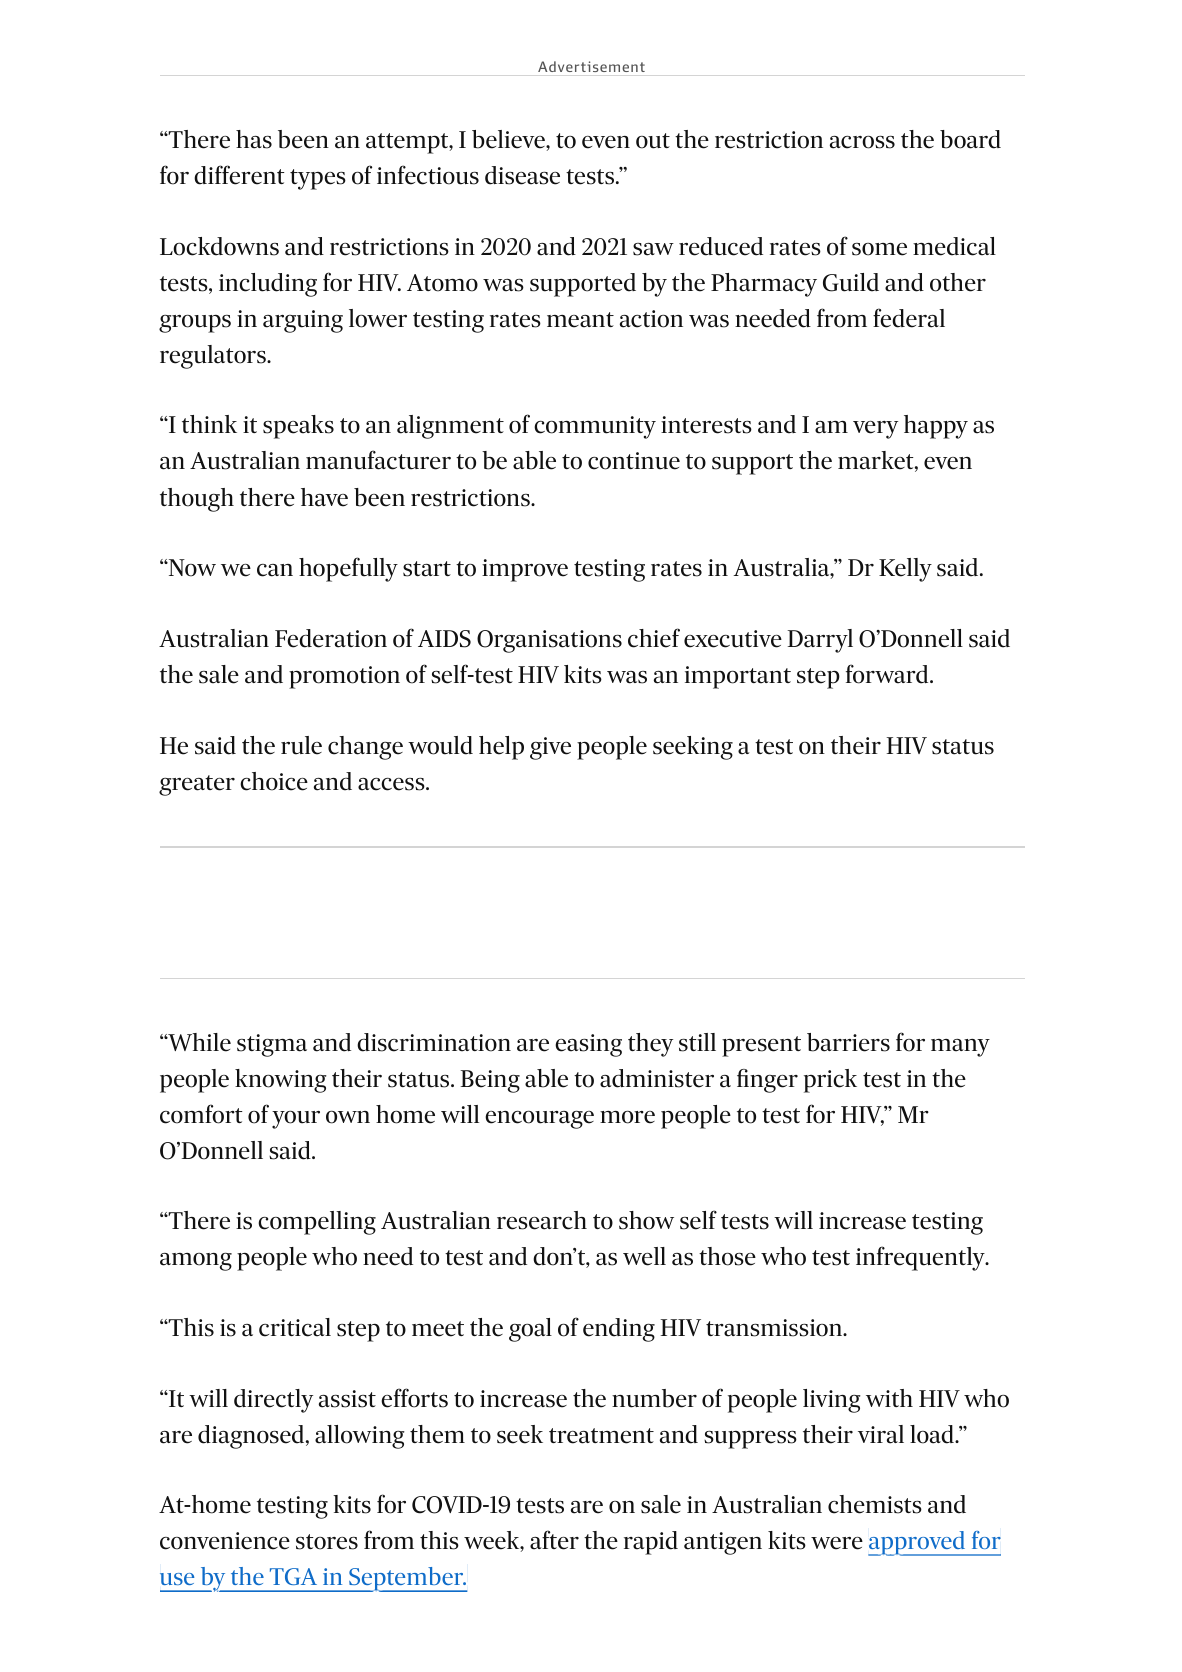 The width and height of the page is (1182, 1672). I want to click on across, so click(862, 142).
